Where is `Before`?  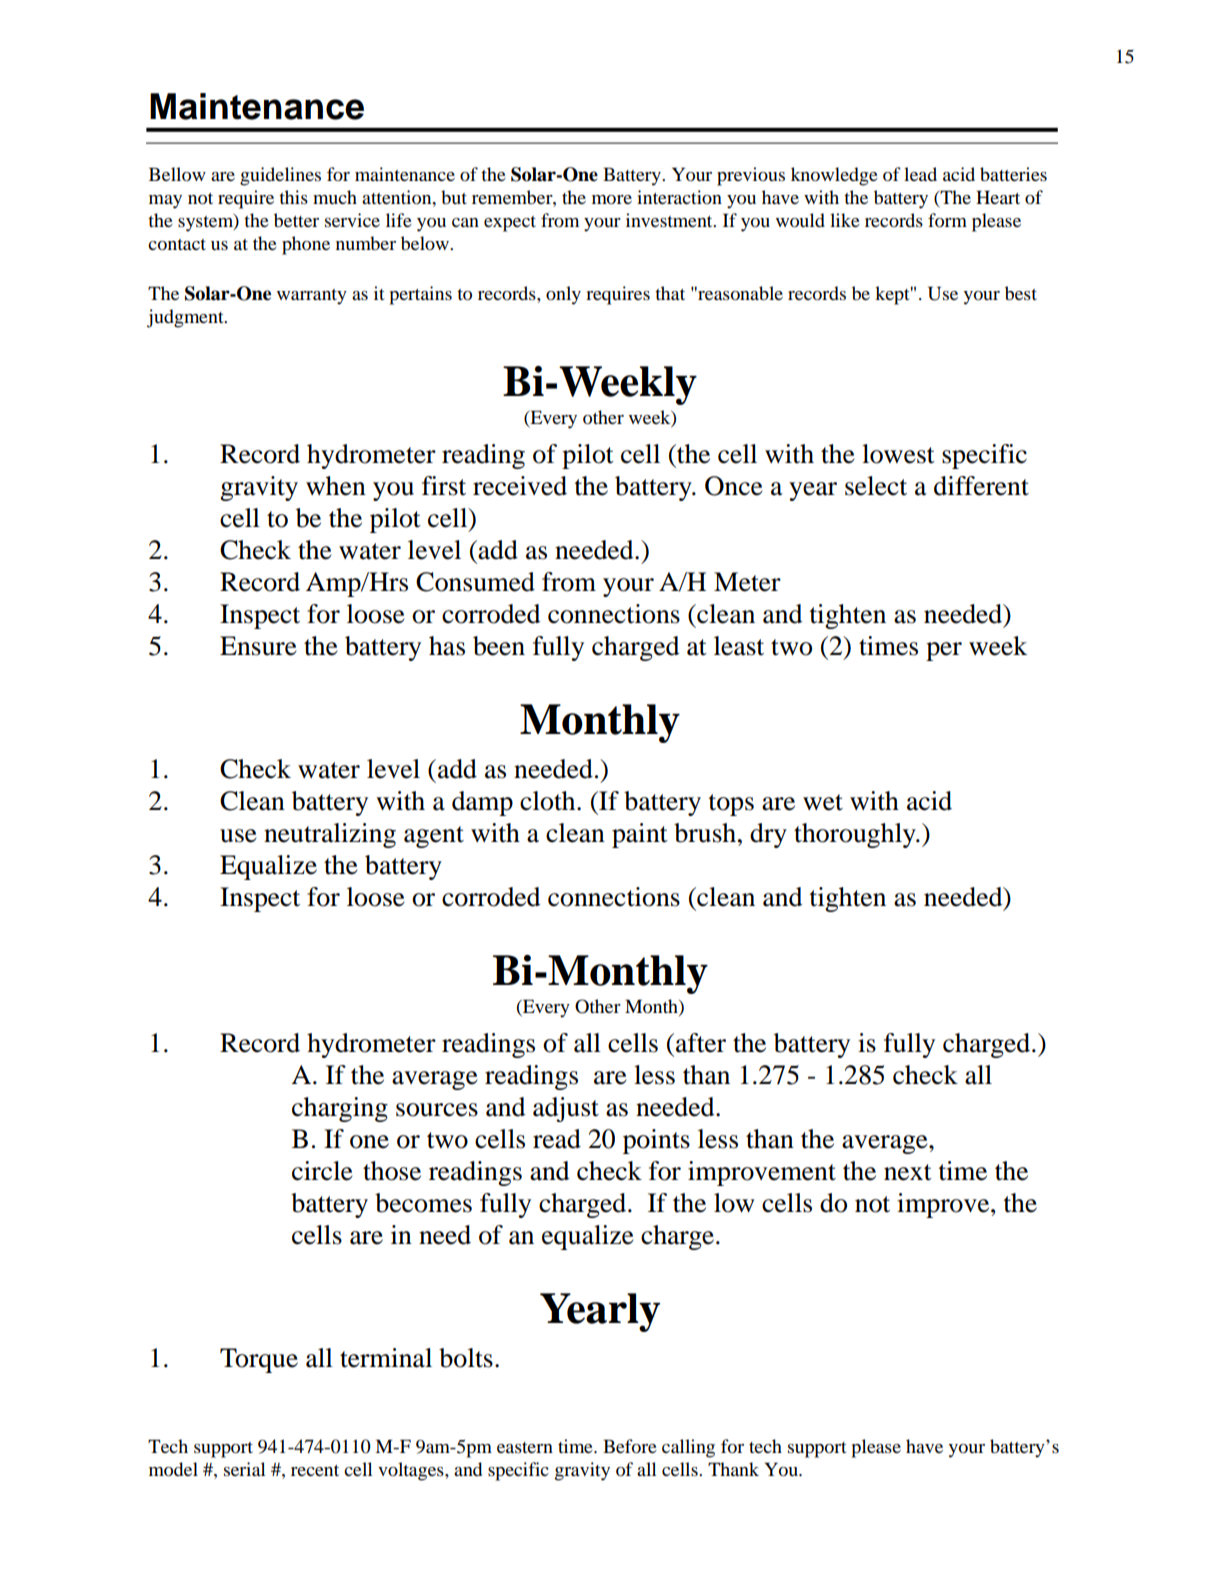
Before is located at coordinates (630, 1446).
